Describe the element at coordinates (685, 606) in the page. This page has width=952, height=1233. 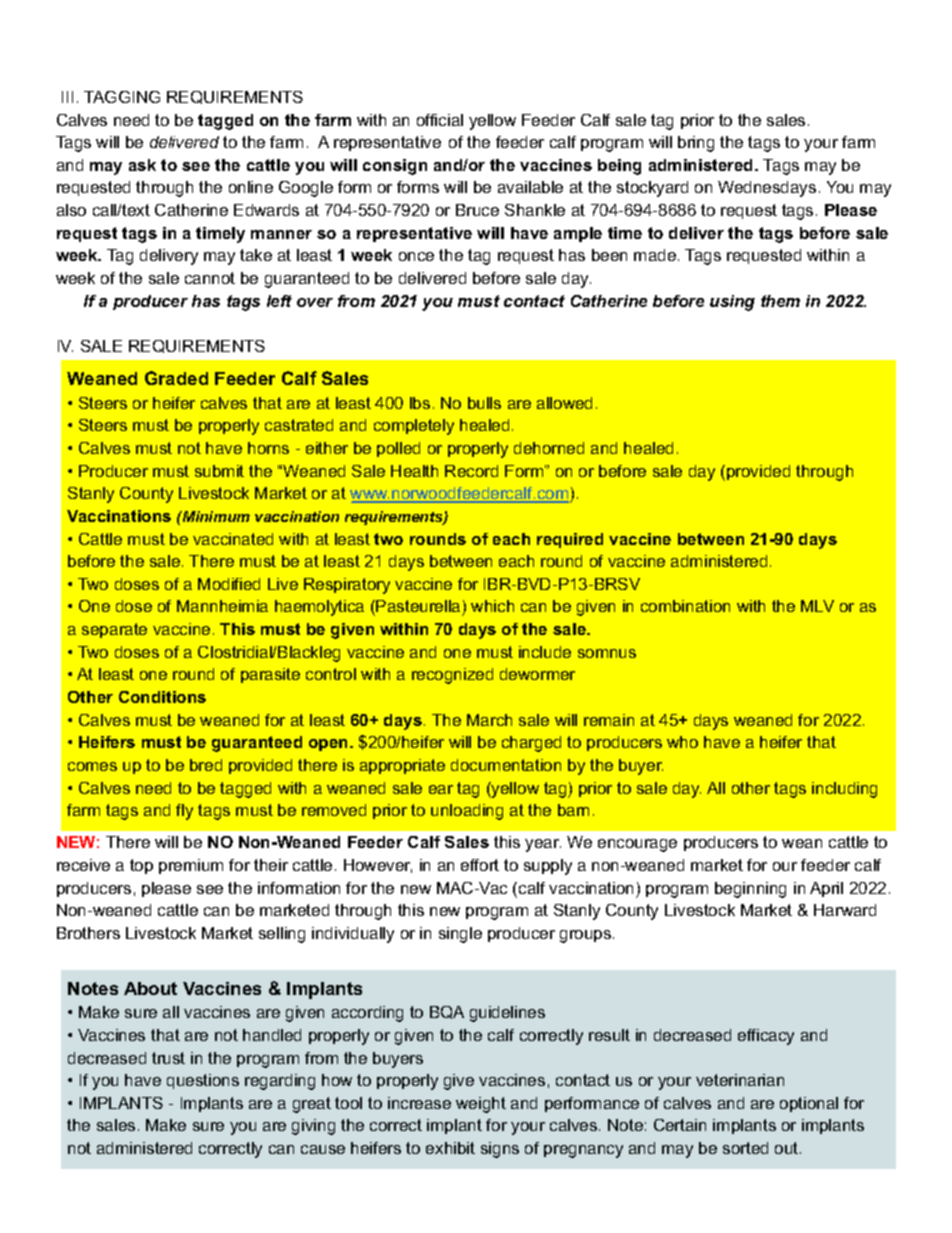
I see `combination` at that location.
